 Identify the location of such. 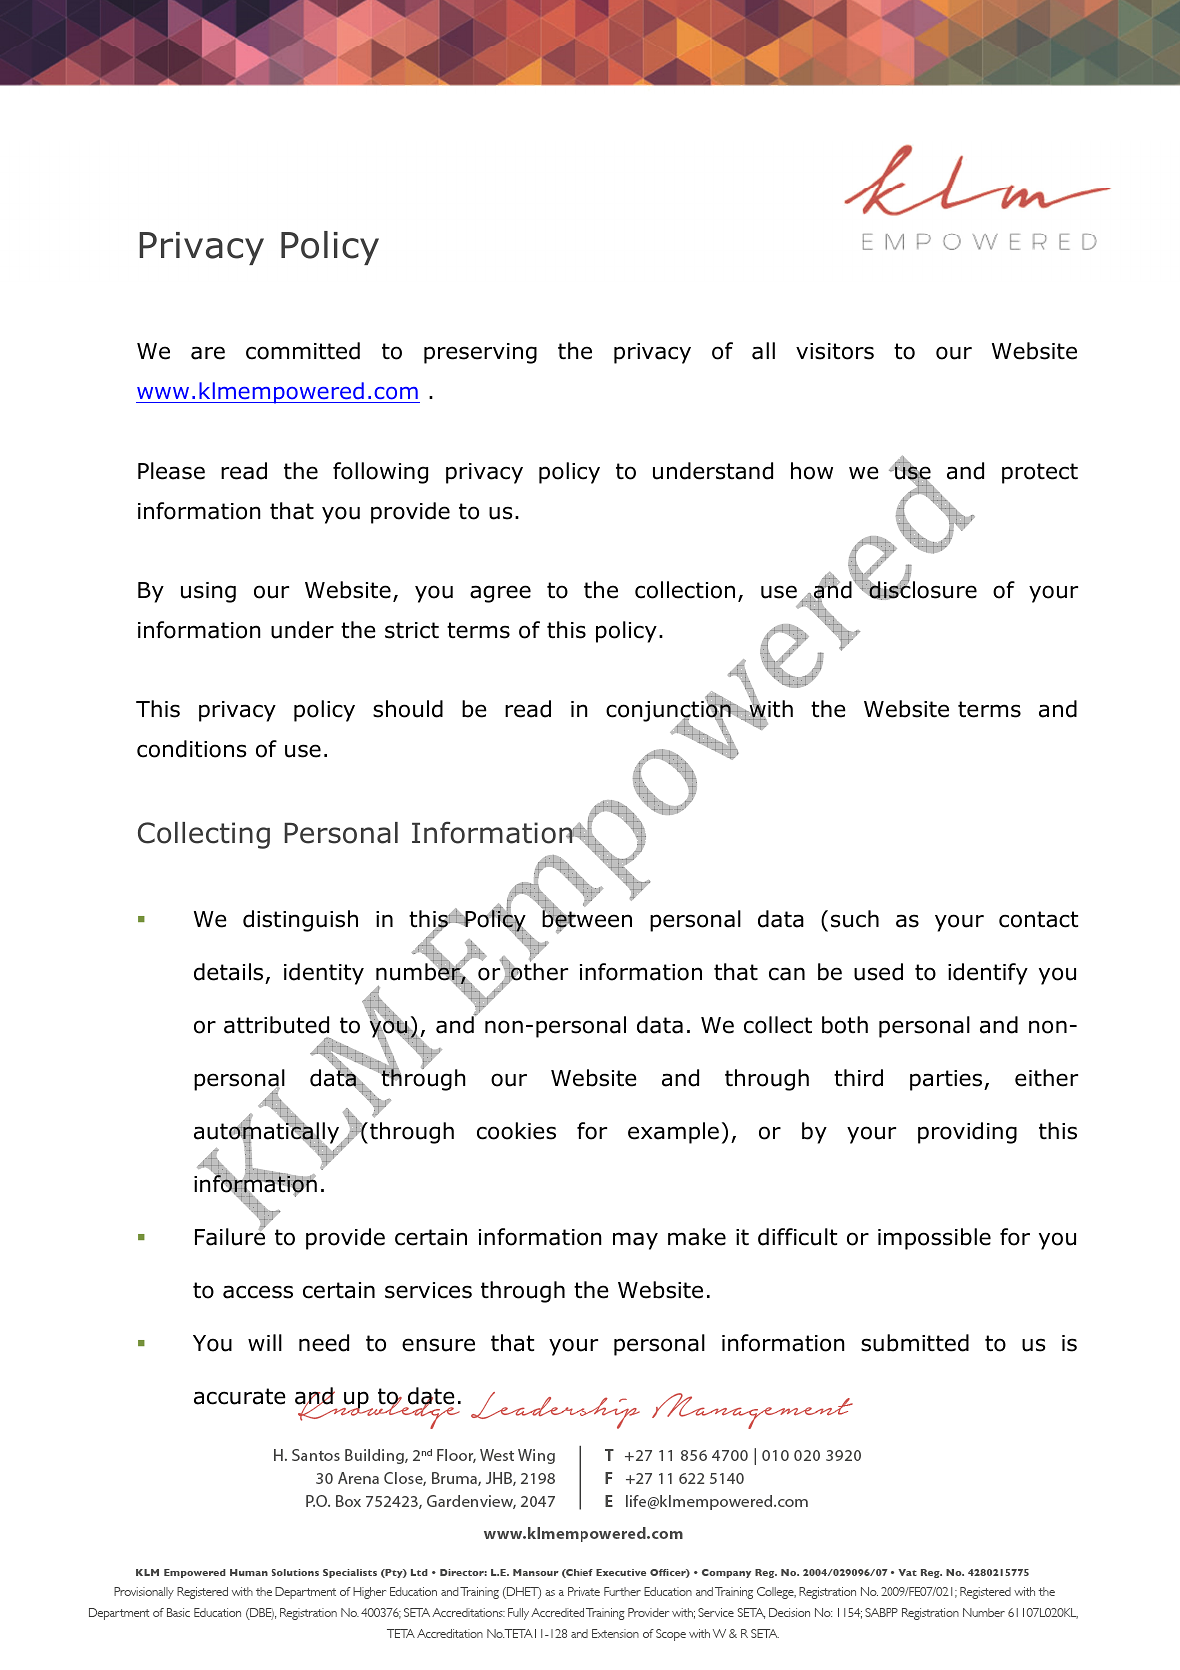
(855, 919).
